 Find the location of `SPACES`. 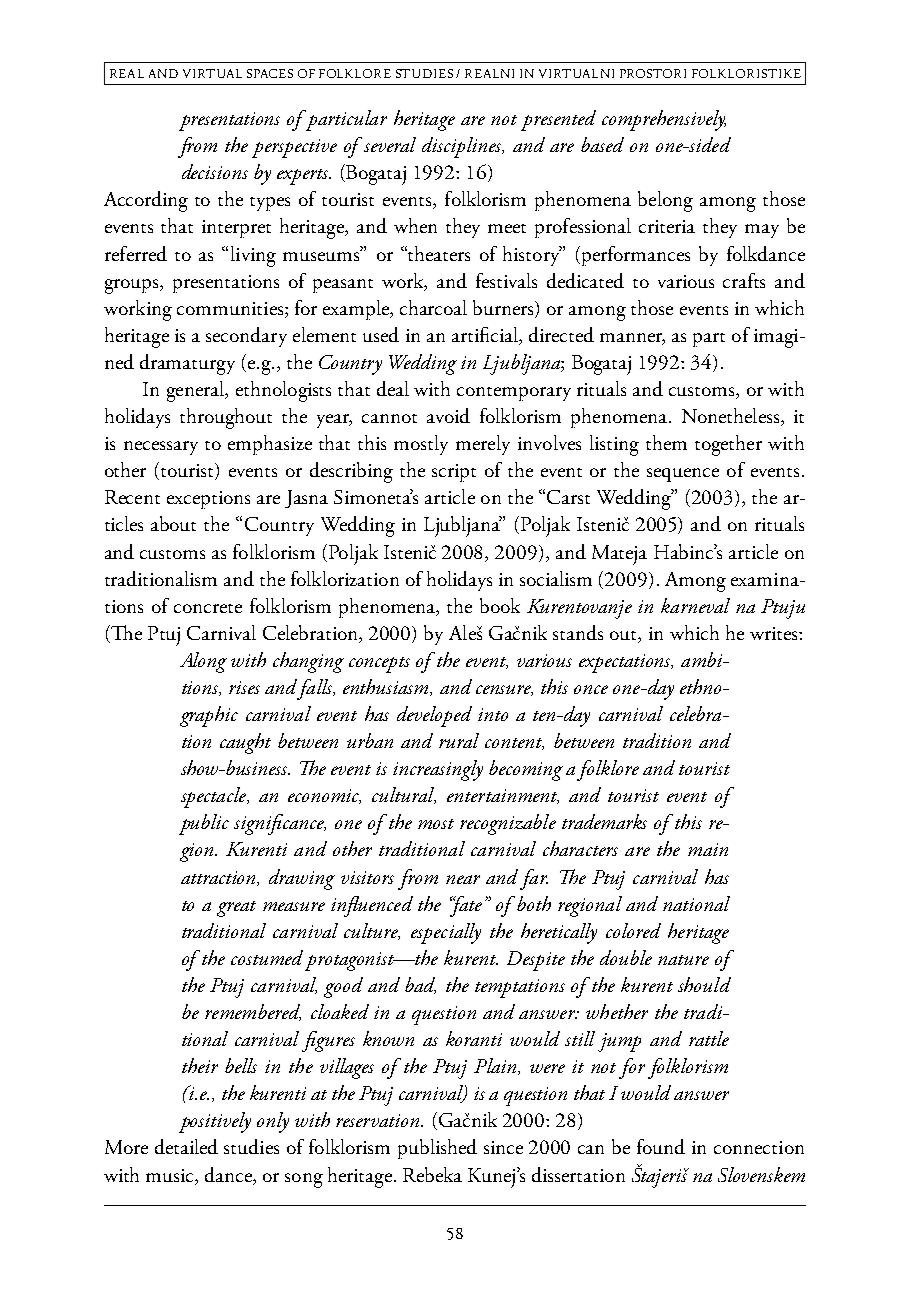

SPACES is located at coordinates (270, 73).
